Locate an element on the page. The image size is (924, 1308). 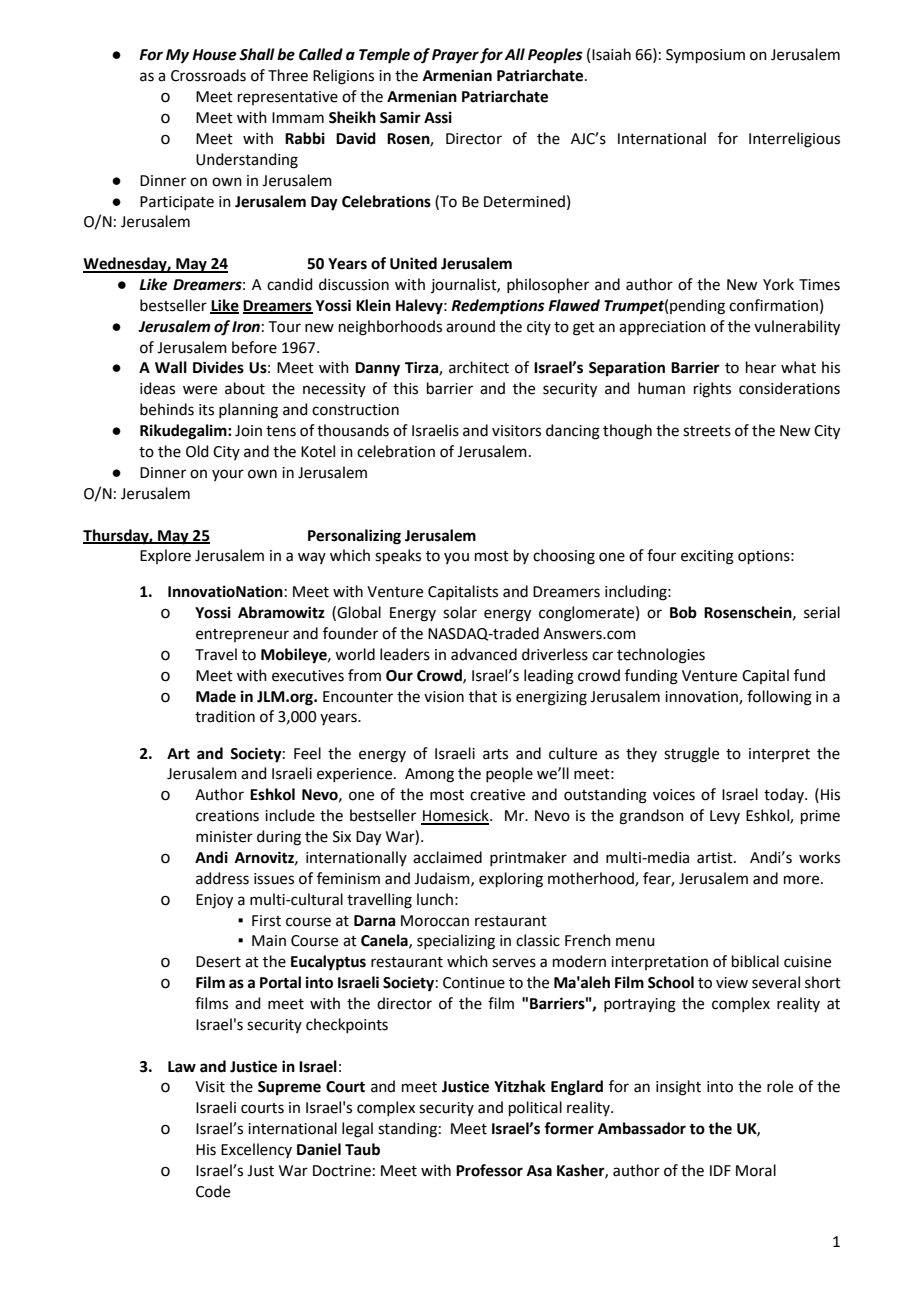
Iron is located at coordinates (246, 327).
